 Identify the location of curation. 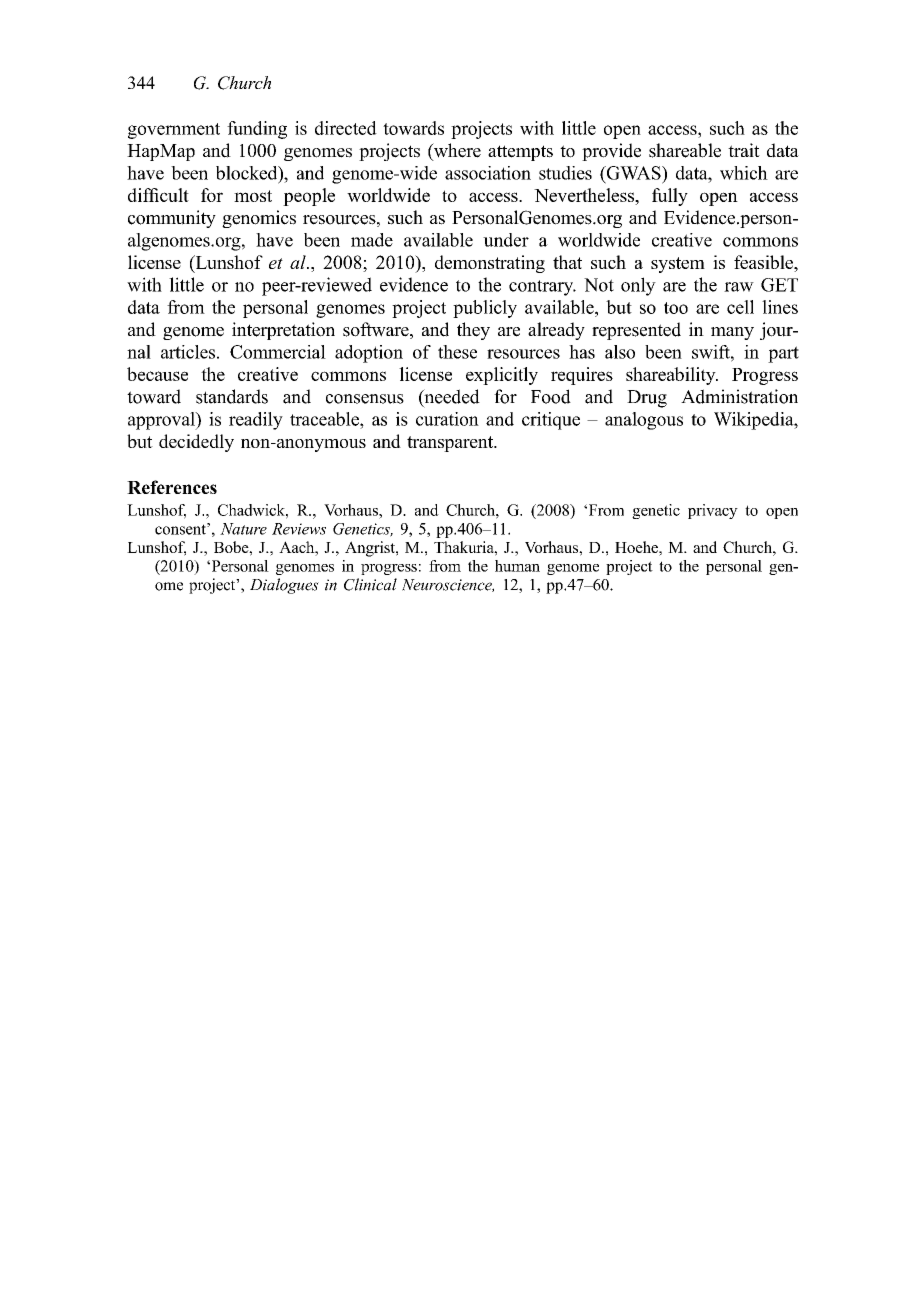
(447, 419).
